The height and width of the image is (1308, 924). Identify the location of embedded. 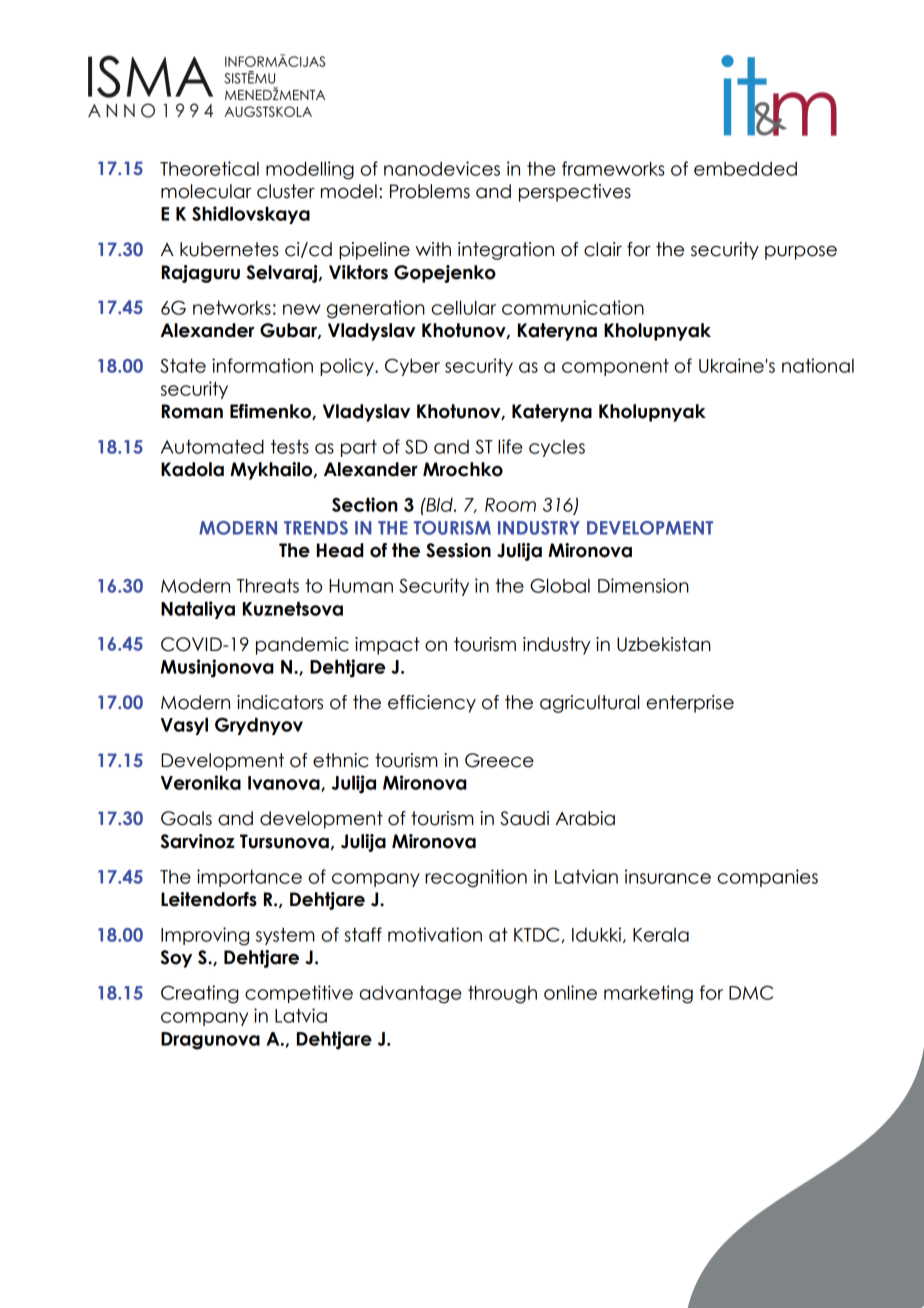
(745, 169).
